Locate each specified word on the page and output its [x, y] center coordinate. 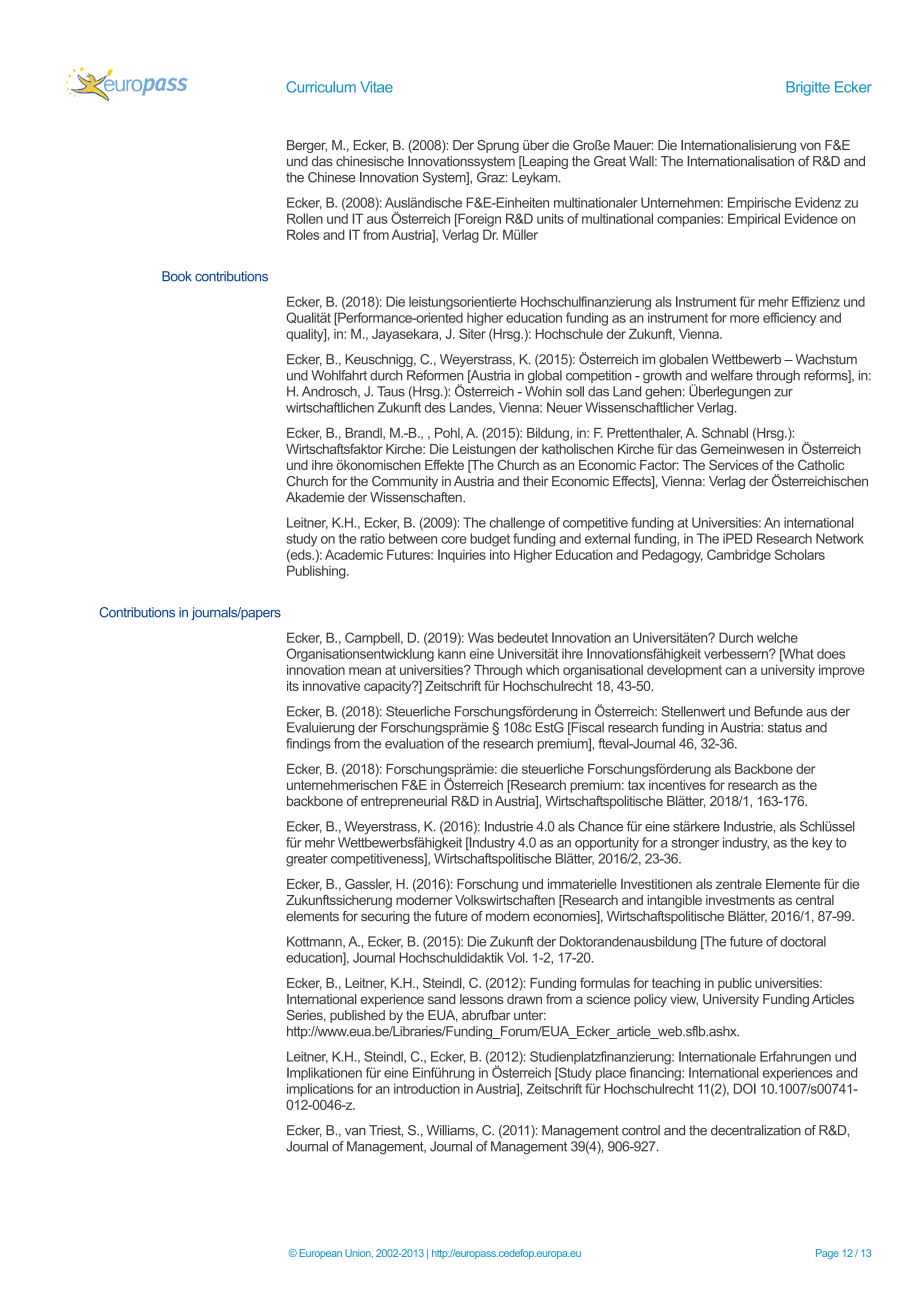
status [785, 728]
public [735, 984]
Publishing [317, 572]
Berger [307, 146]
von [810, 146]
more [744, 319]
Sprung [498, 146]
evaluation [414, 743]
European [321, 1254]
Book [177, 276]
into [500, 554]
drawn [524, 999]
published [357, 1016]
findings [308, 745]
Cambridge [739, 556]
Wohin [543, 391]
